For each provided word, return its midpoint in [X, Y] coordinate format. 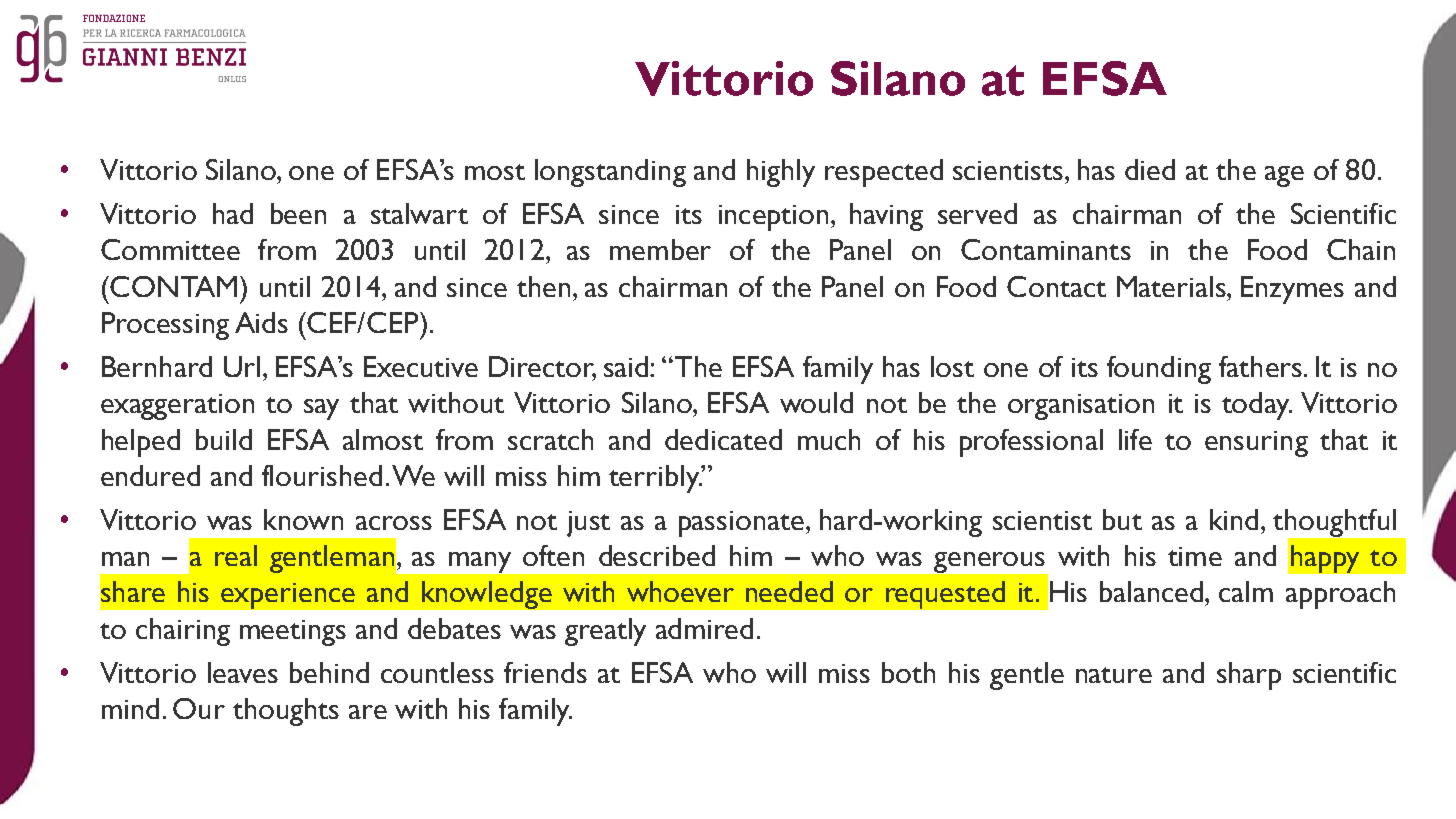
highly [781, 173]
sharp [1249, 676]
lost [952, 366]
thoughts [286, 712]
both [908, 672]
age [1284, 176]
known [303, 519]
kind [1234, 519]
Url [242, 366]
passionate [741, 524]
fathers [1260, 366]
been [298, 213]
